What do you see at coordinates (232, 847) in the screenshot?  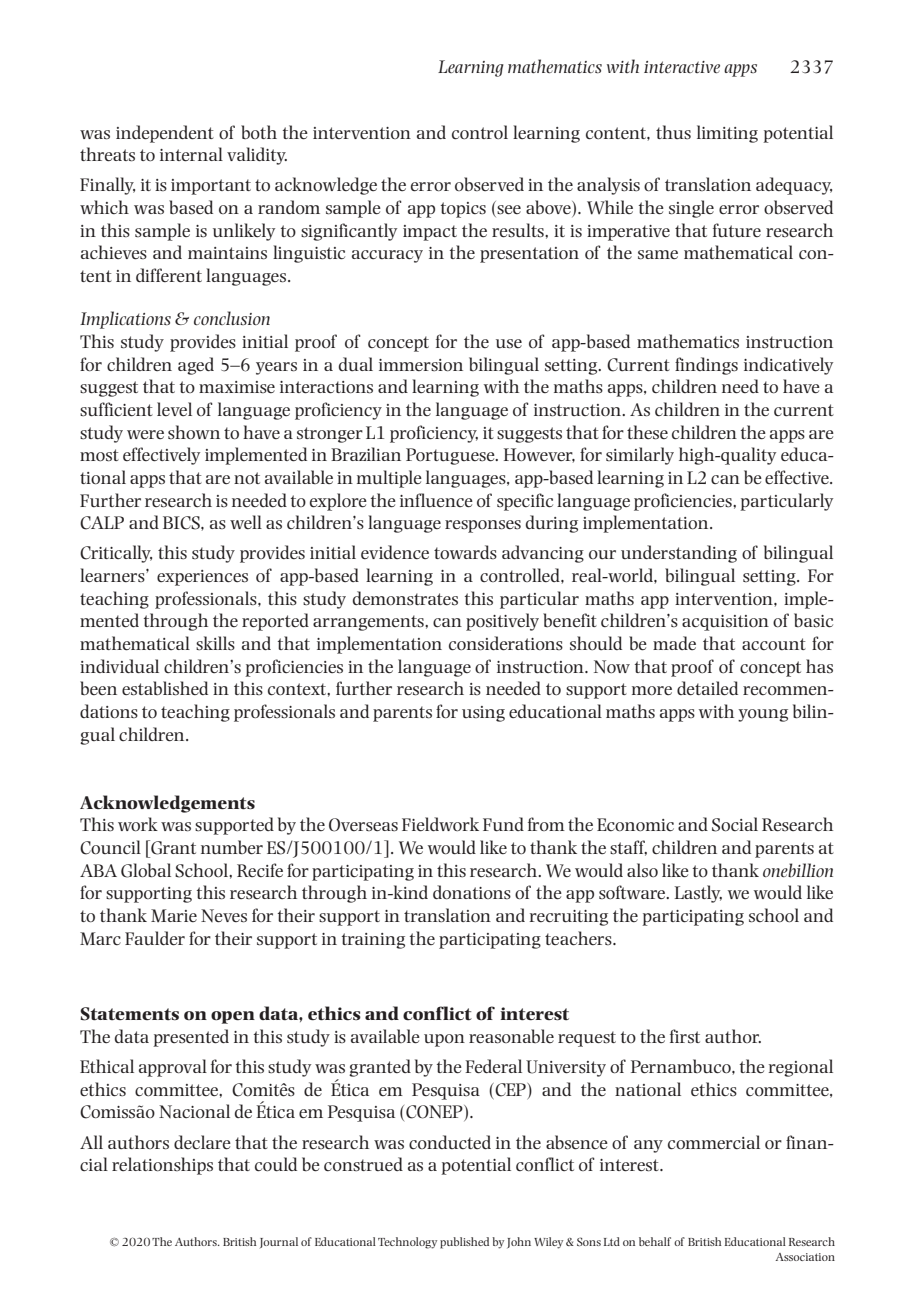 I see `number` at bounding box center [232, 847].
